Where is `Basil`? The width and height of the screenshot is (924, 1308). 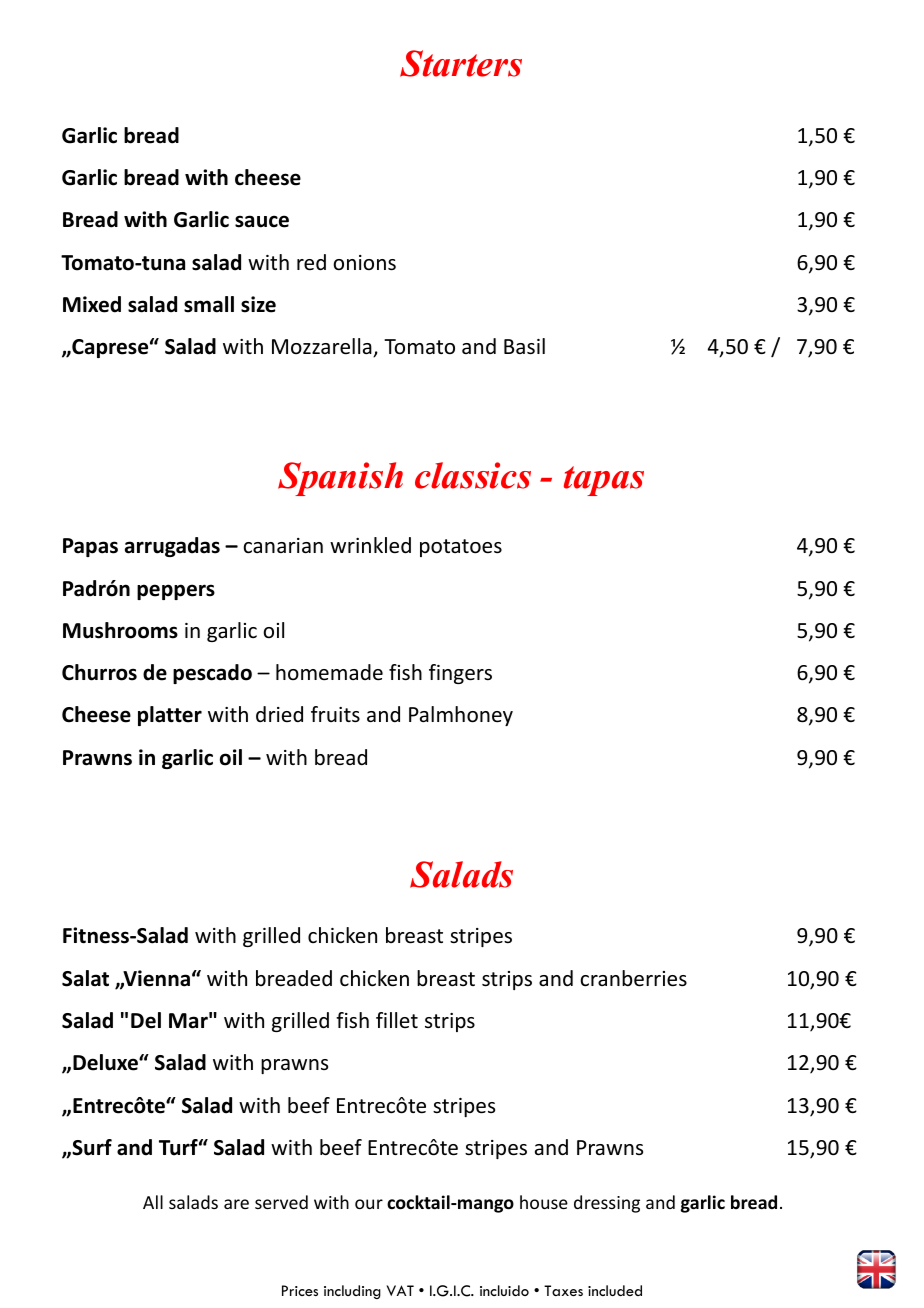 Basil is located at coordinates (524, 346).
